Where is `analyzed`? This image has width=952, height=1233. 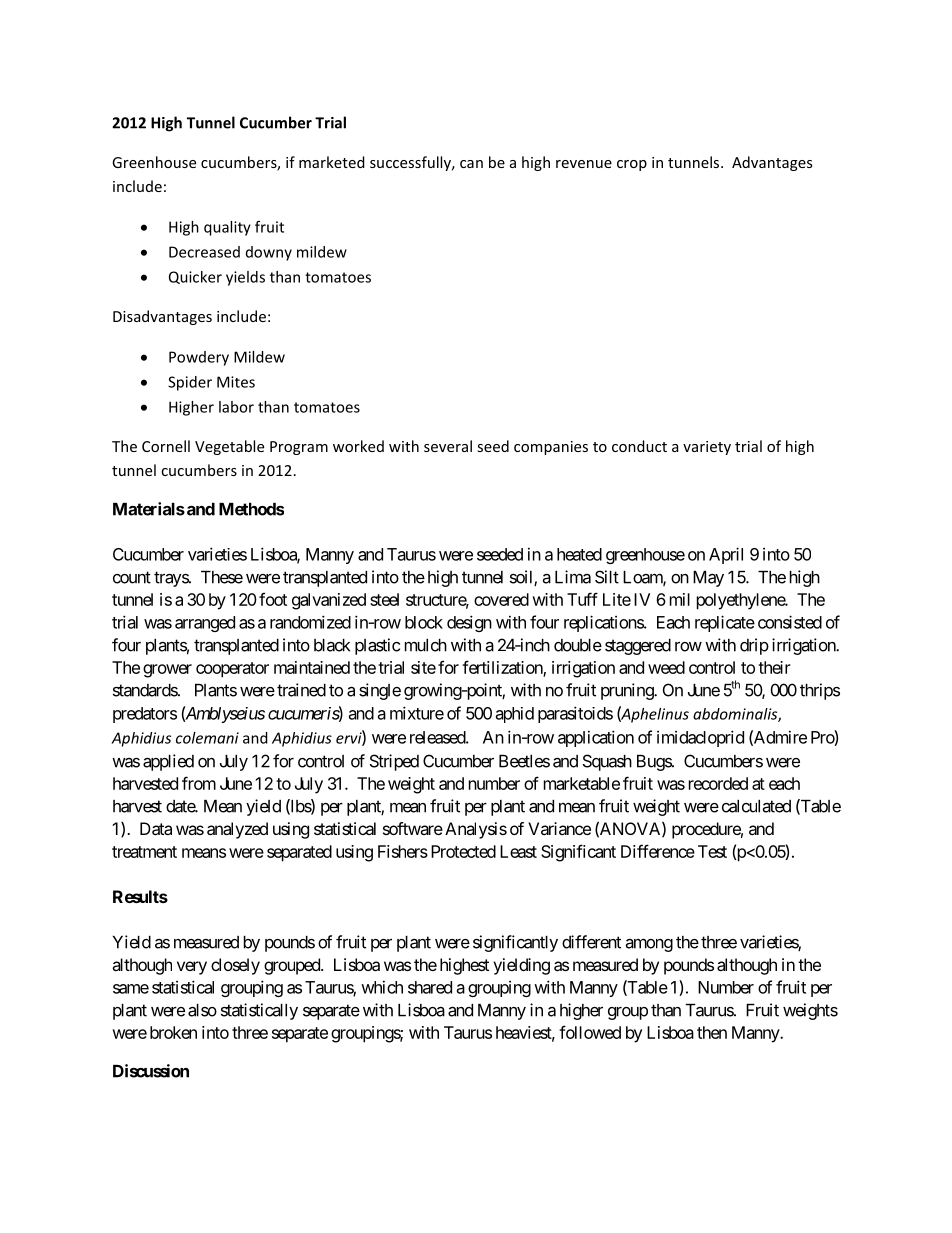
analyzed is located at coordinates (237, 830).
